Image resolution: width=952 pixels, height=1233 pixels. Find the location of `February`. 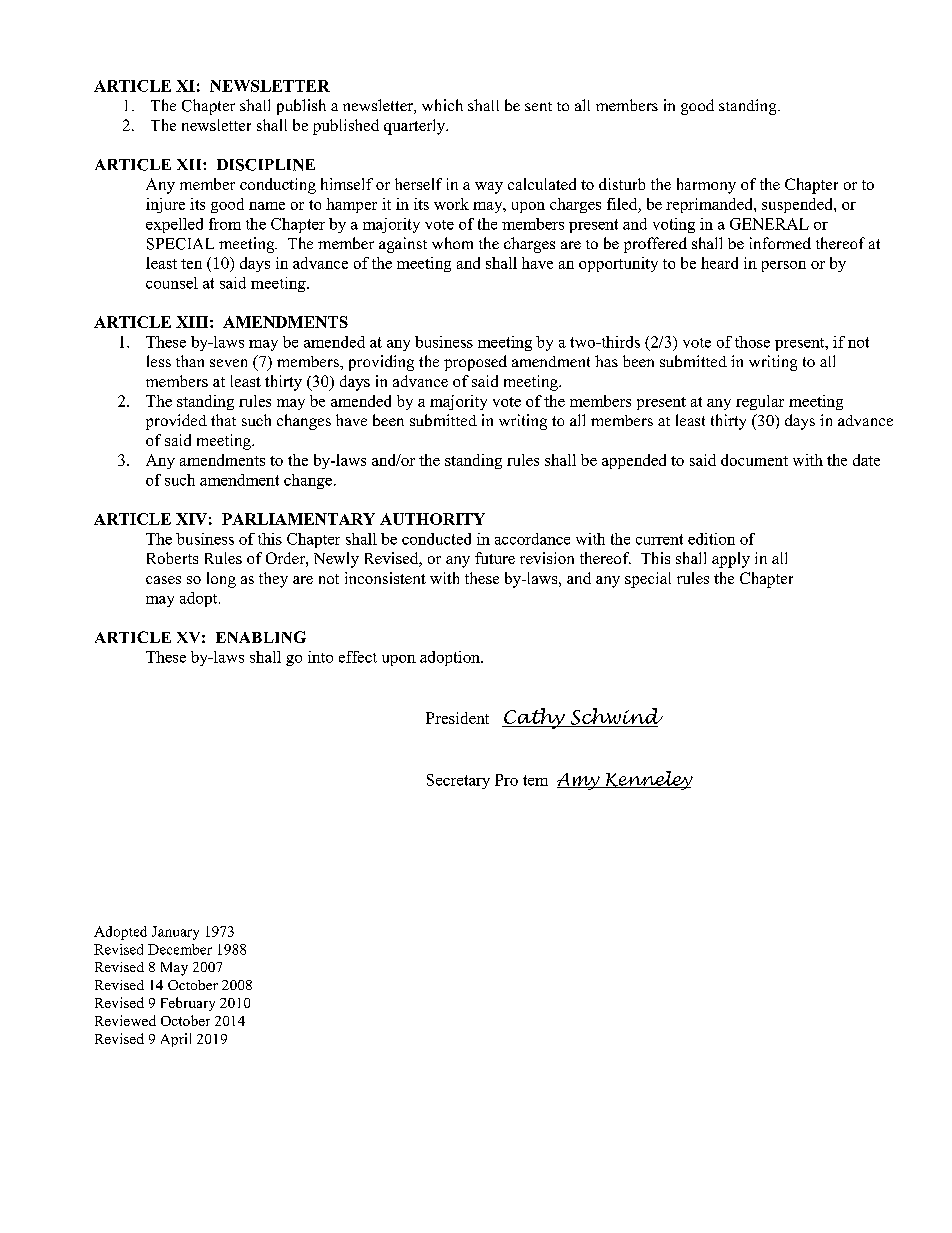

February is located at coordinates (188, 1004).
